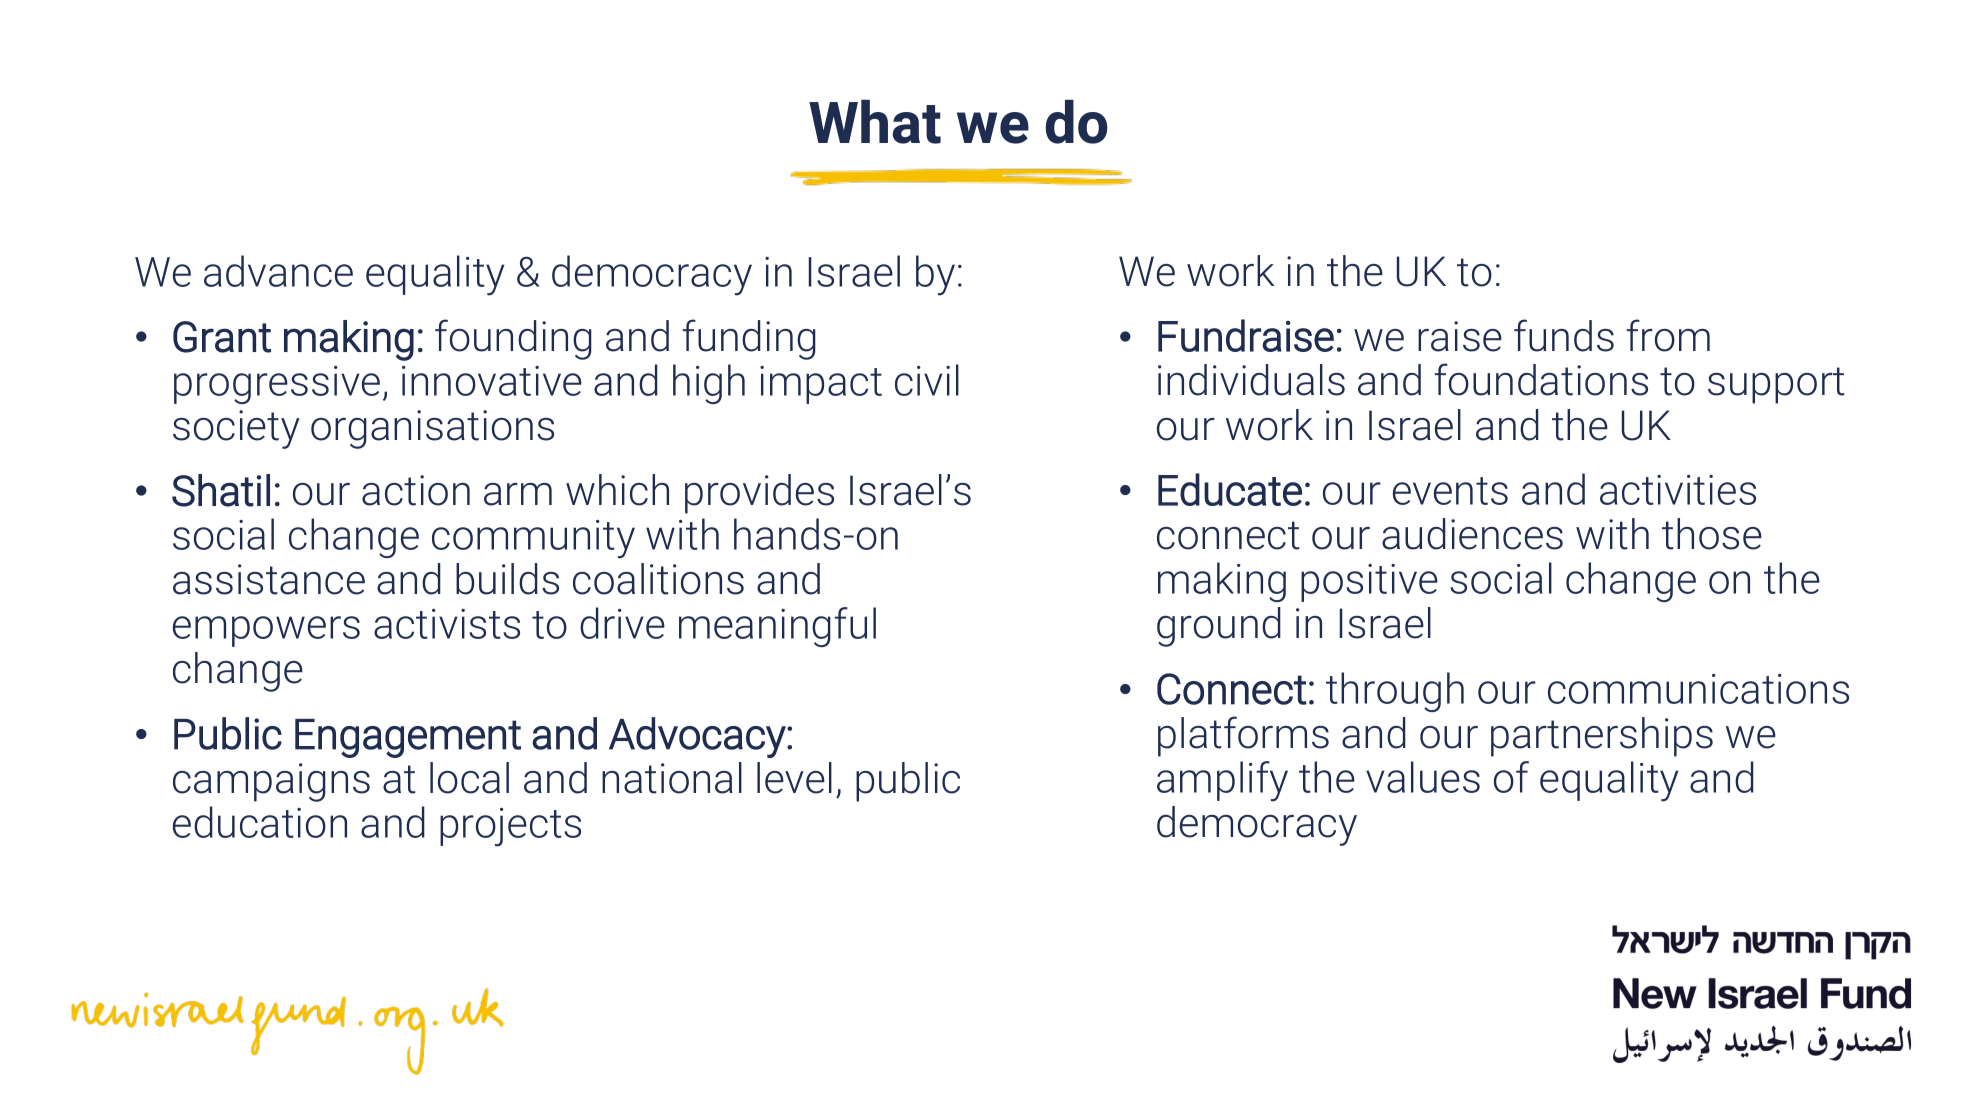  Describe the element at coordinates (749, 339) in the document. I see `funding` at that location.
